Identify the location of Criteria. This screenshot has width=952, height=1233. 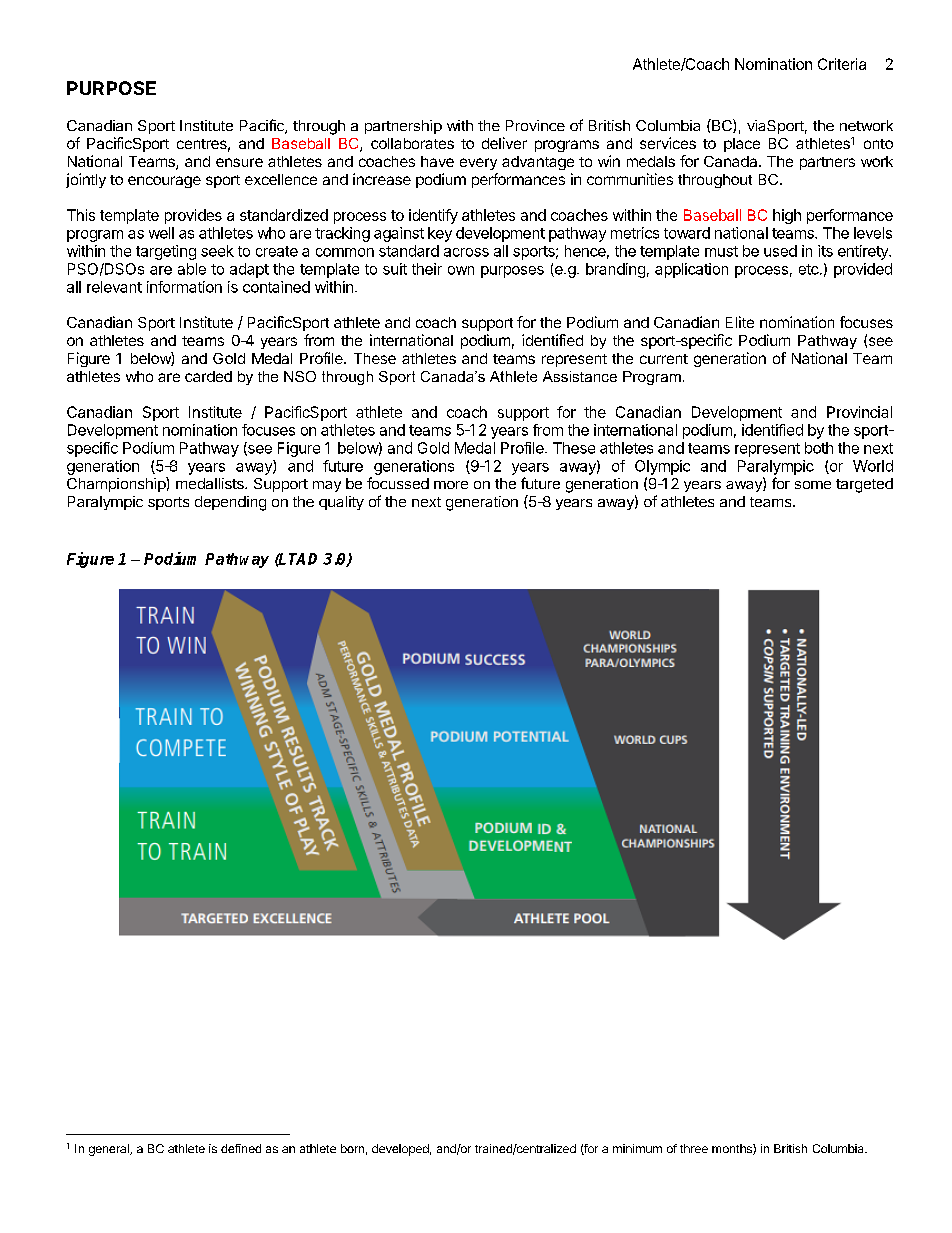
(842, 64).
